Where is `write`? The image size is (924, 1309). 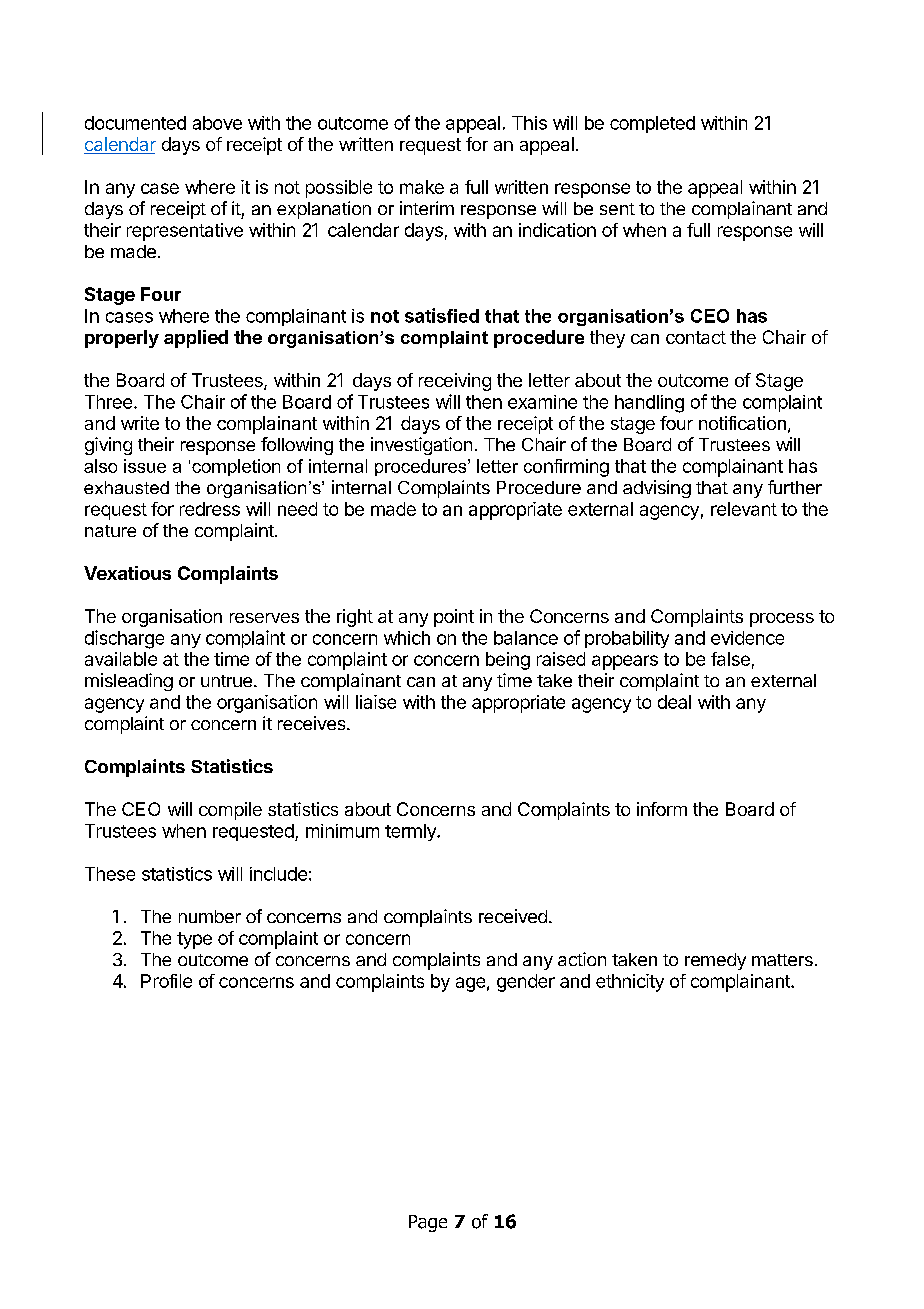 write is located at coordinates (140, 423).
